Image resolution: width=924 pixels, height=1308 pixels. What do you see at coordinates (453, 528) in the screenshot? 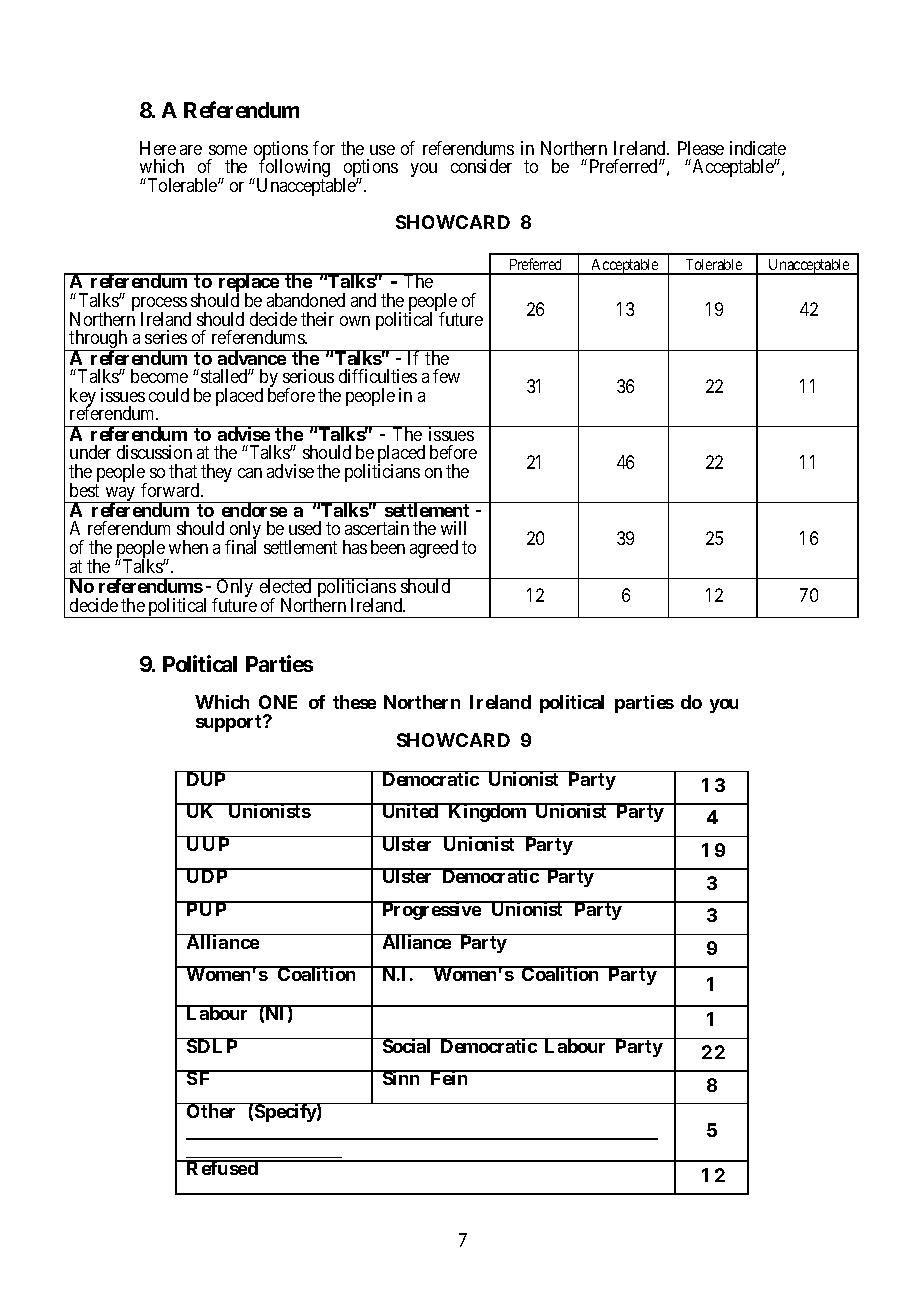
I see `will` at bounding box center [453, 528].
